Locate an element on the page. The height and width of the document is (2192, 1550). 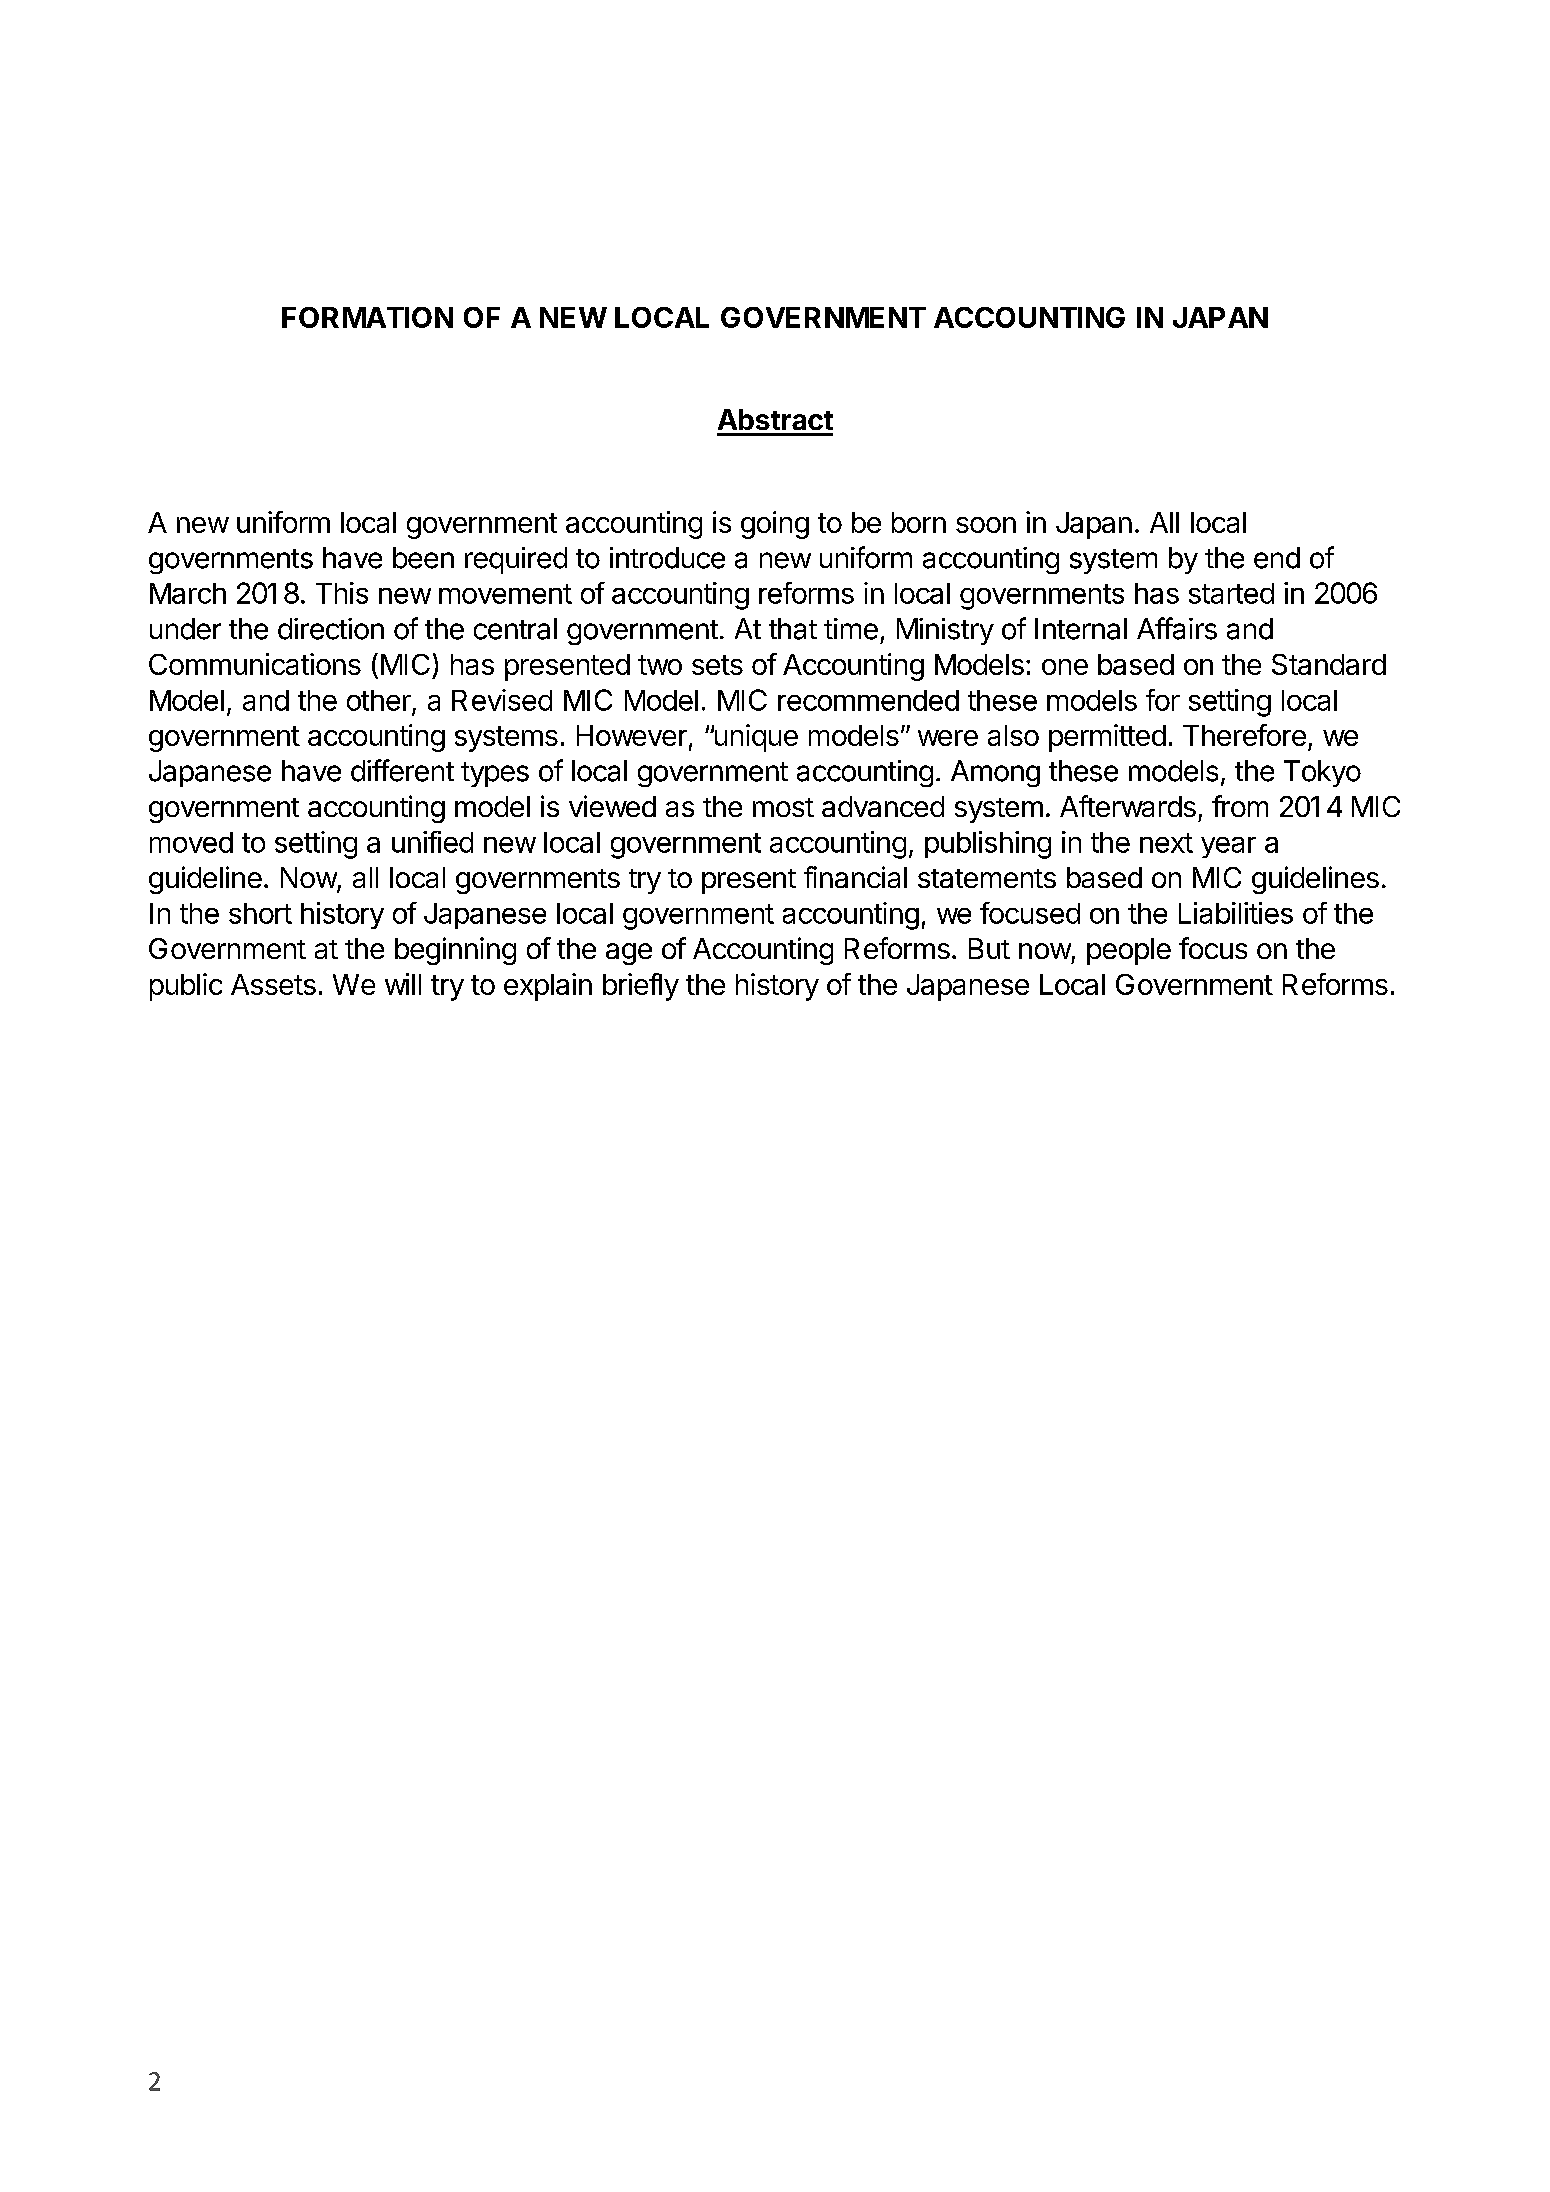
people is located at coordinates (1129, 951).
